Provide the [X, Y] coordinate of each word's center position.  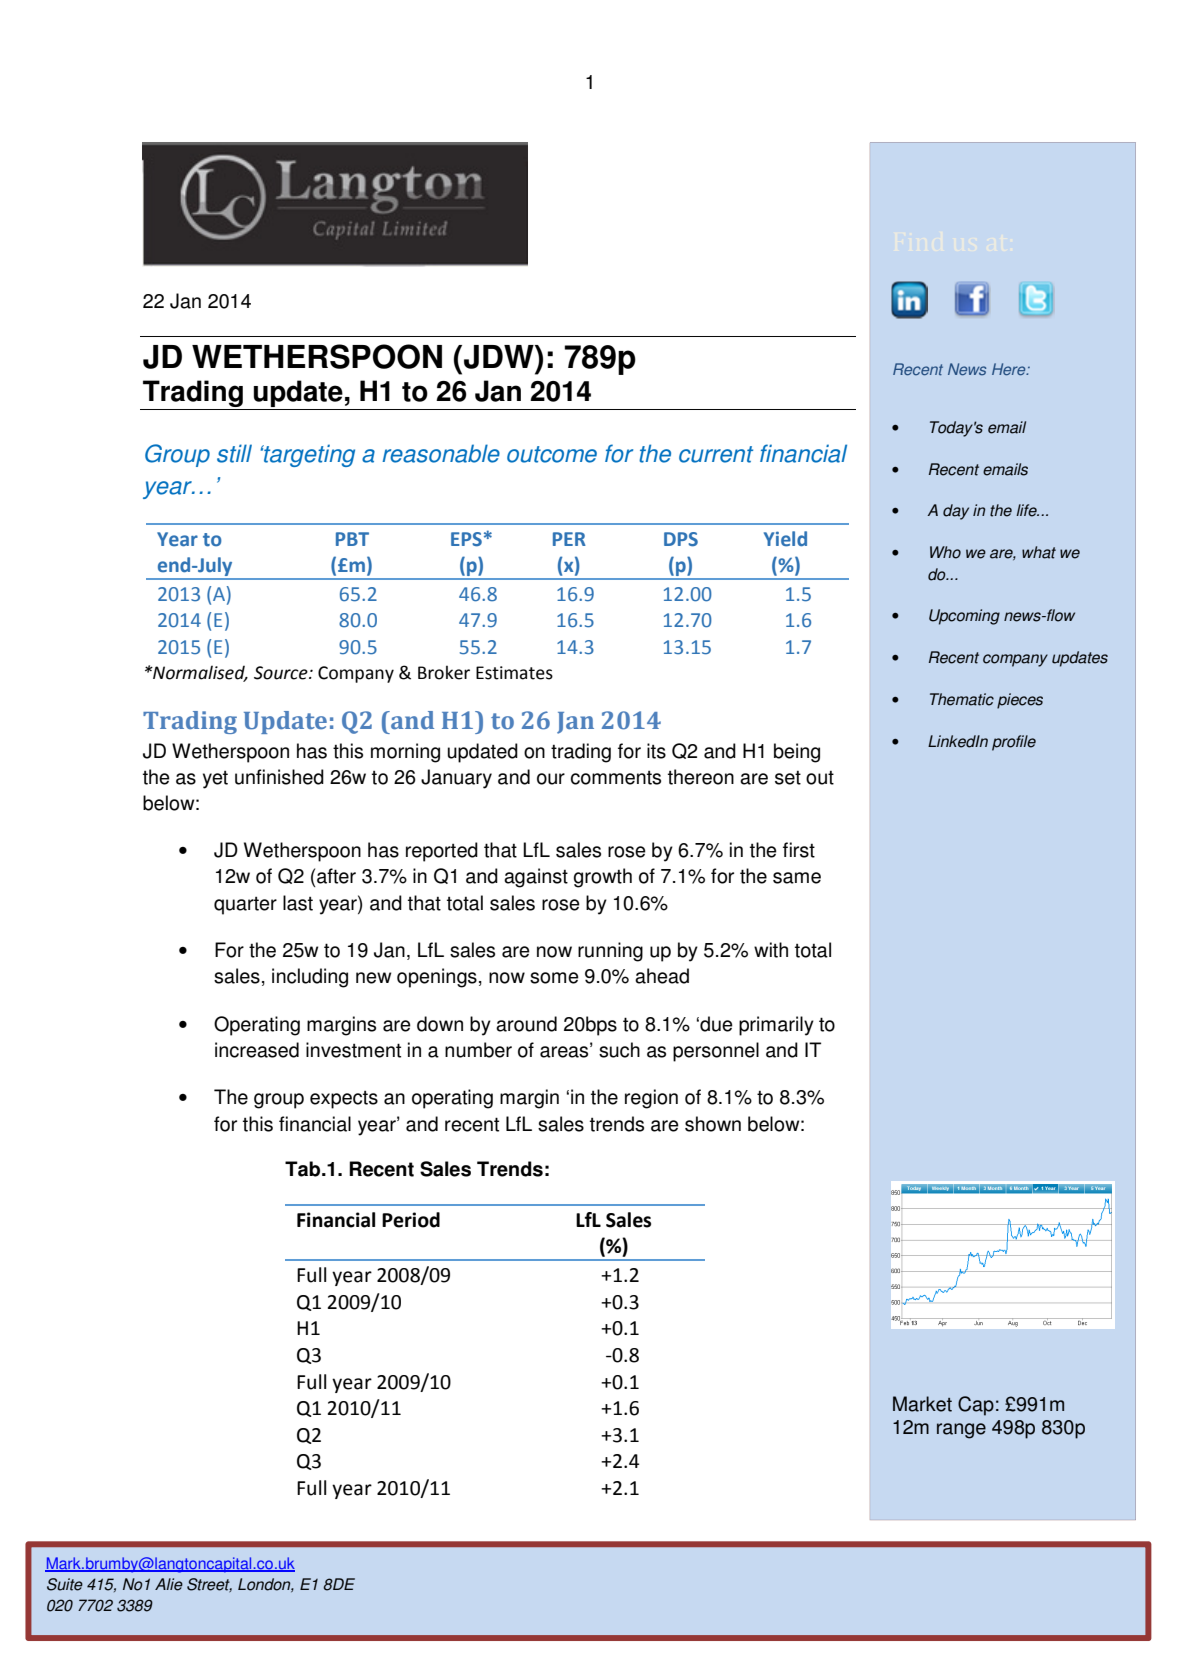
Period [411, 1220]
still [234, 453]
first [799, 850]
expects [344, 1100]
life [1027, 510]
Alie [169, 1584]
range [961, 1431]
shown [713, 1124]
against [536, 878]
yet [215, 780]
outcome [552, 454]
